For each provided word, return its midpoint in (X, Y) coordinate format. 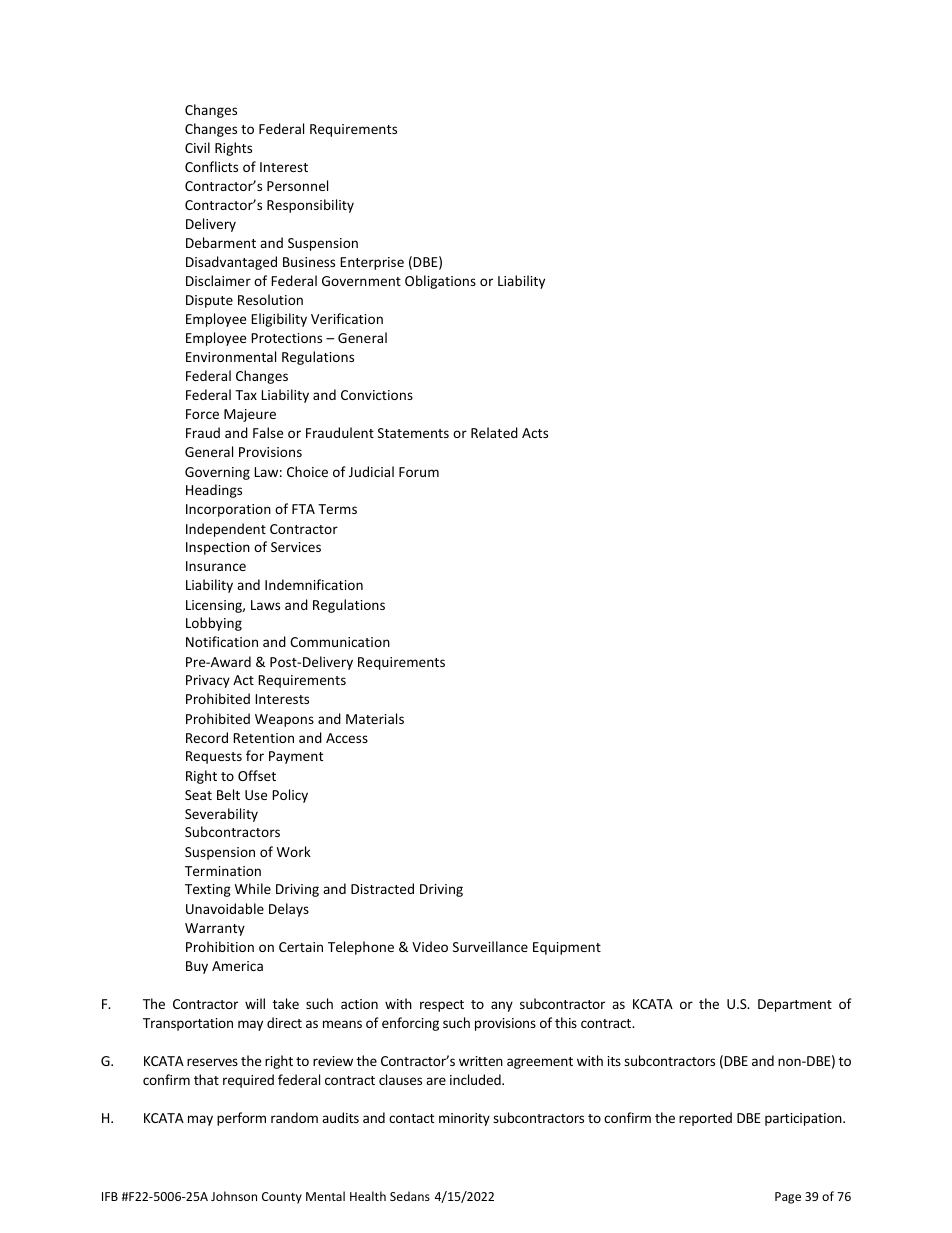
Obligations (440, 282)
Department (795, 1005)
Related (494, 432)
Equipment (567, 948)
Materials (375, 718)
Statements (413, 433)
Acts (535, 433)
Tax (246, 395)
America (237, 966)
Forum (419, 472)
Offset (257, 775)
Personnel (297, 185)
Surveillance (490, 946)
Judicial (371, 471)
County (282, 1198)
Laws (265, 605)
